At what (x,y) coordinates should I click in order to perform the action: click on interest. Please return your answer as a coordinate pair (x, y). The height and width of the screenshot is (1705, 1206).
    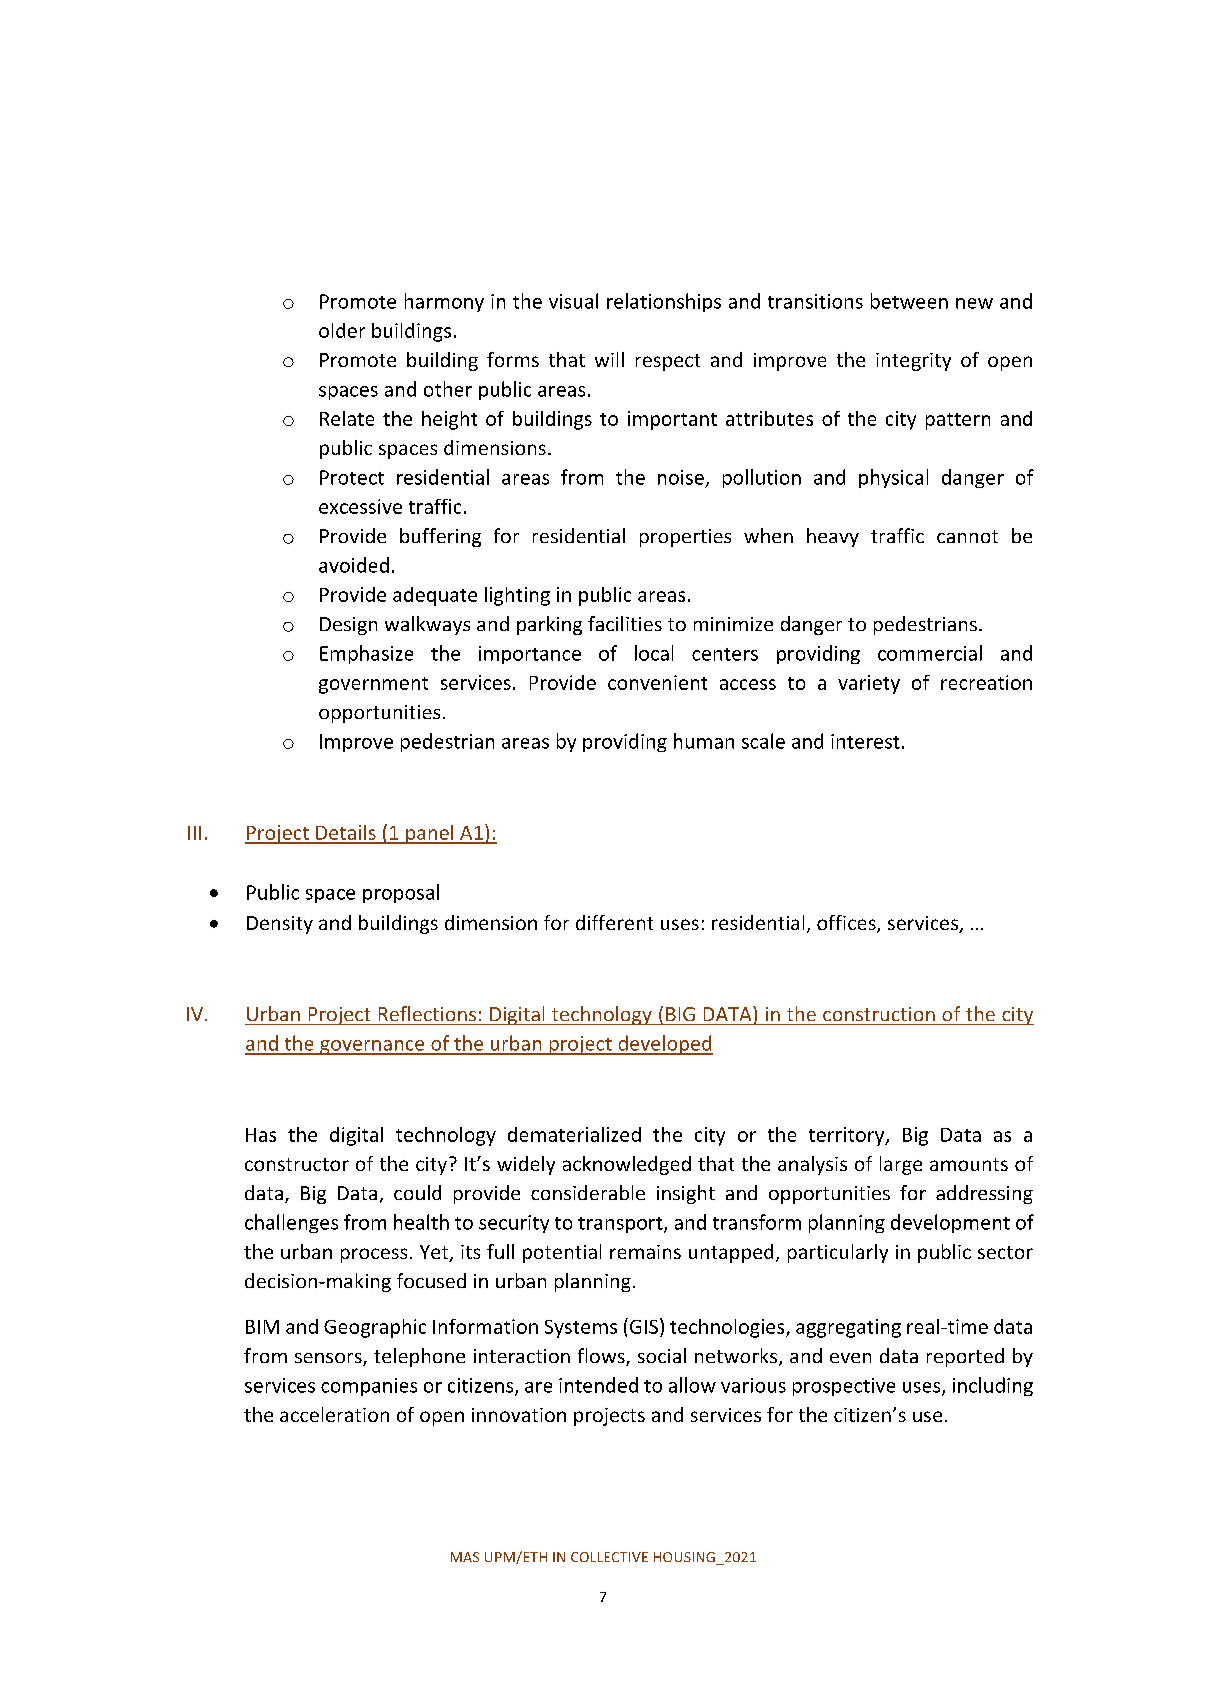
    Looking at the image, I should click on (865, 741).
